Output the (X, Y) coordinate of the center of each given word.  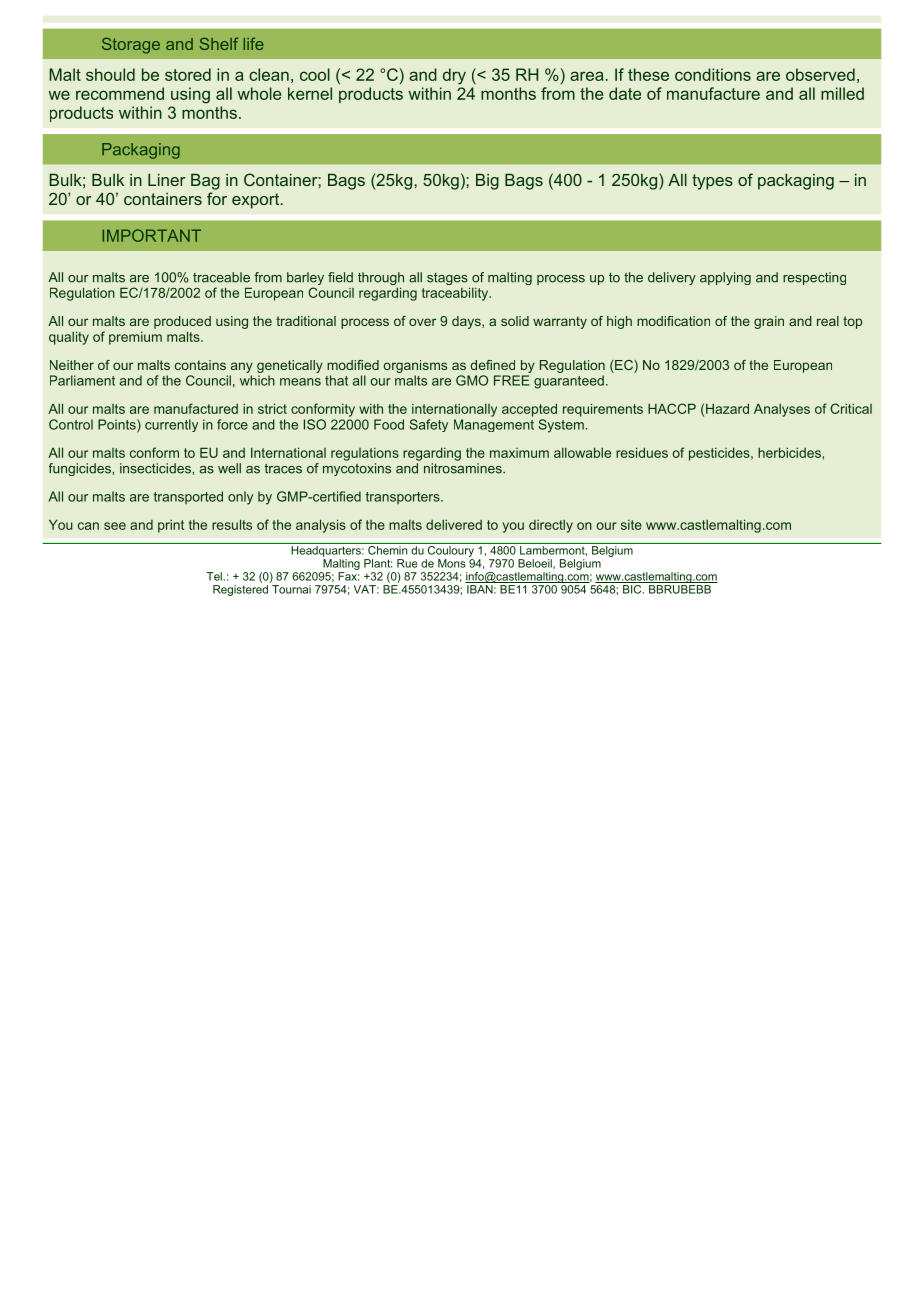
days (467, 322)
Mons (452, 563)
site (631, 525)
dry (454, 76)
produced (182, 322)
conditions (713, 74)
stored (188, 74)
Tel (214, 576)
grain (769, 322)
